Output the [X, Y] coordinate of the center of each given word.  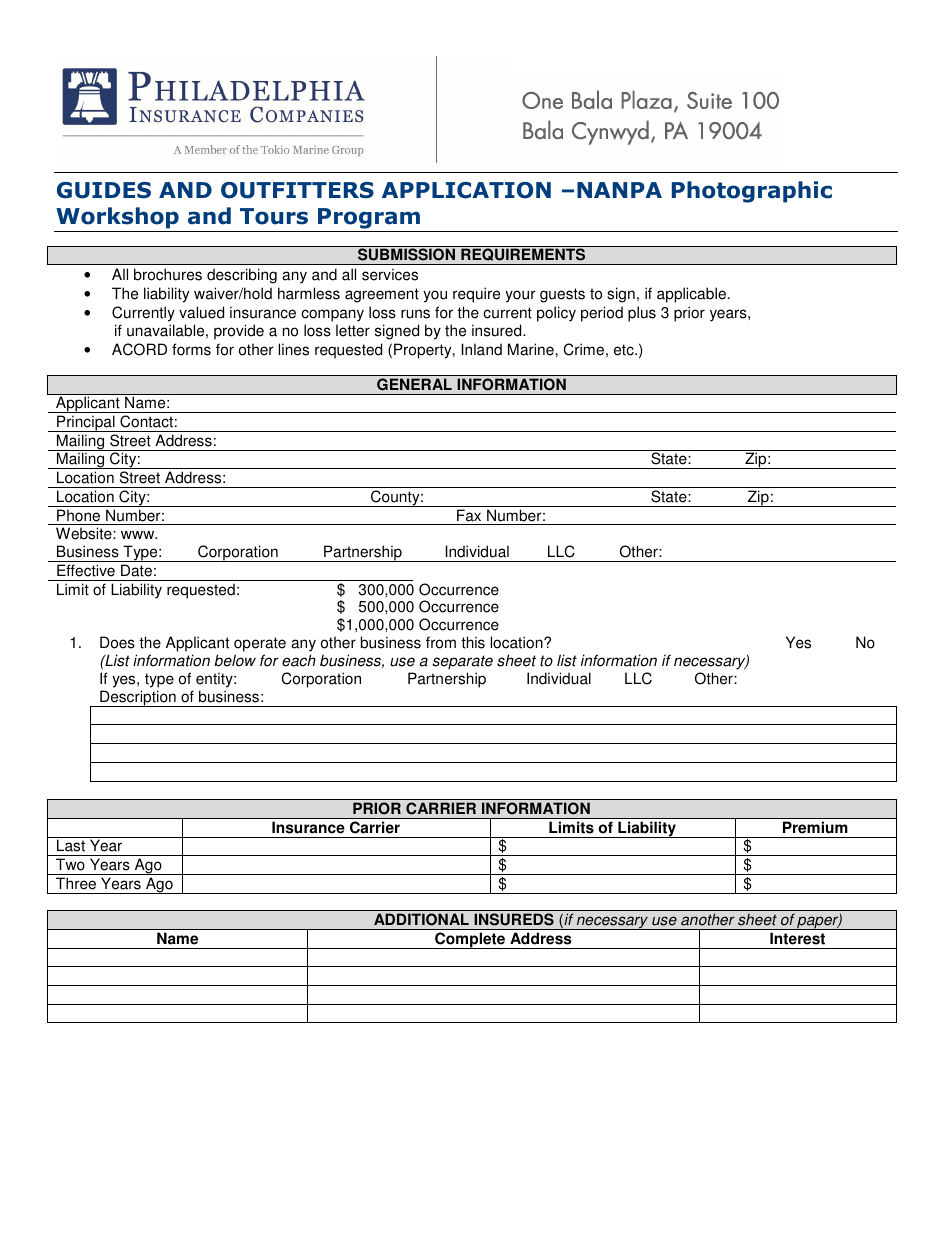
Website [85, 533]
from [441, 642]
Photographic [752, 192]
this [473, 642]
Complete [470, 940]
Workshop [117, 218]
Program [369, 218]
